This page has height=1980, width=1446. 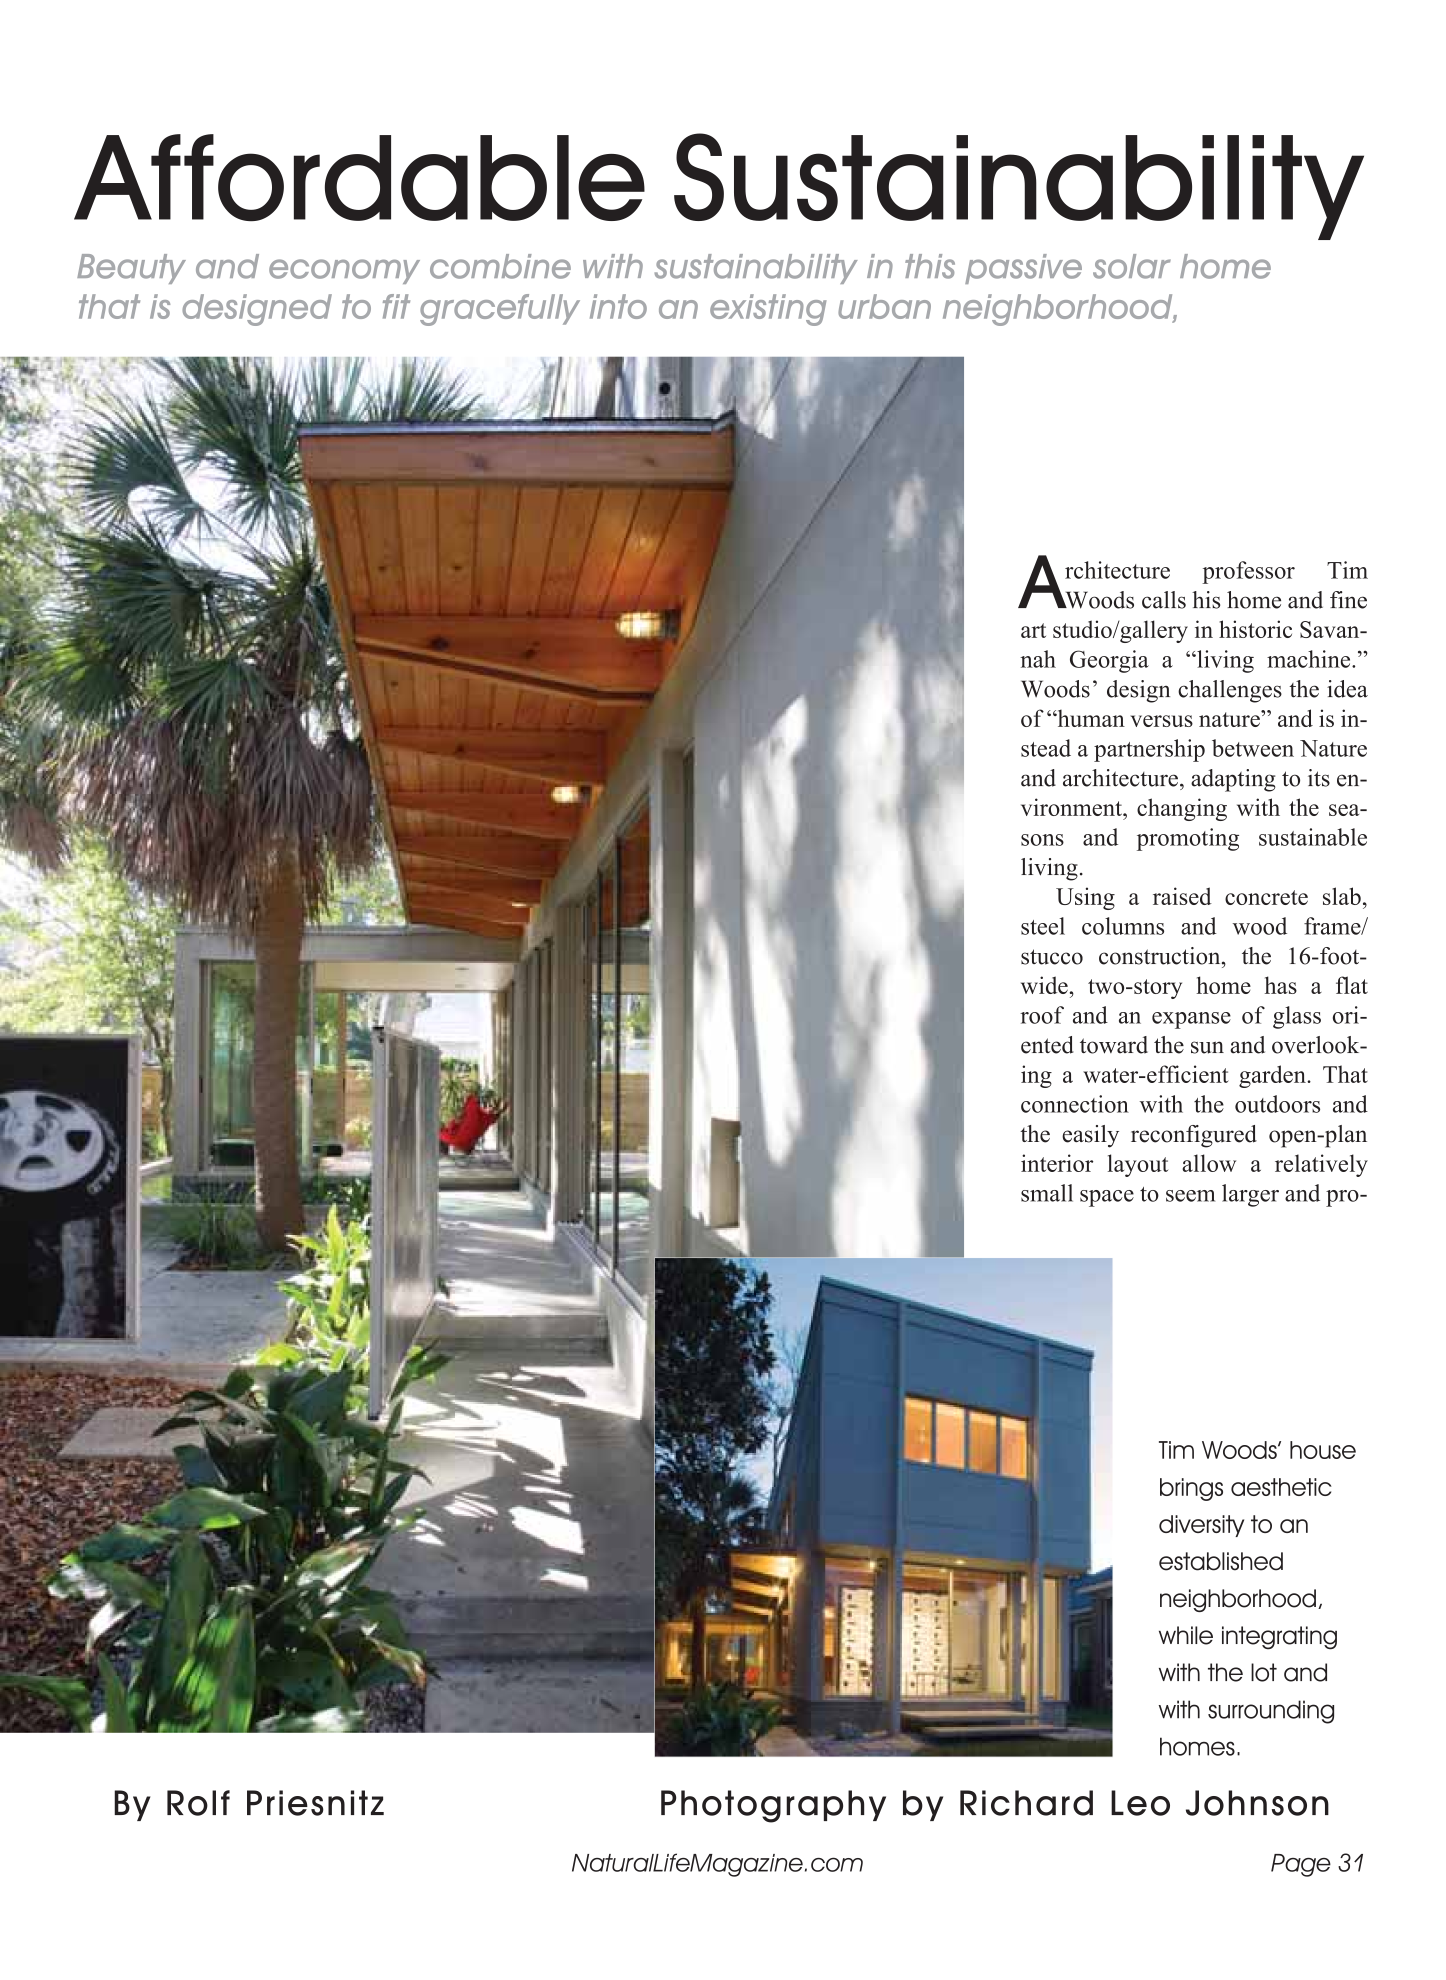 What do you see at coordinates (1149, 750) in the page?
I see `partnership` at bounding box center [1149, 750].
